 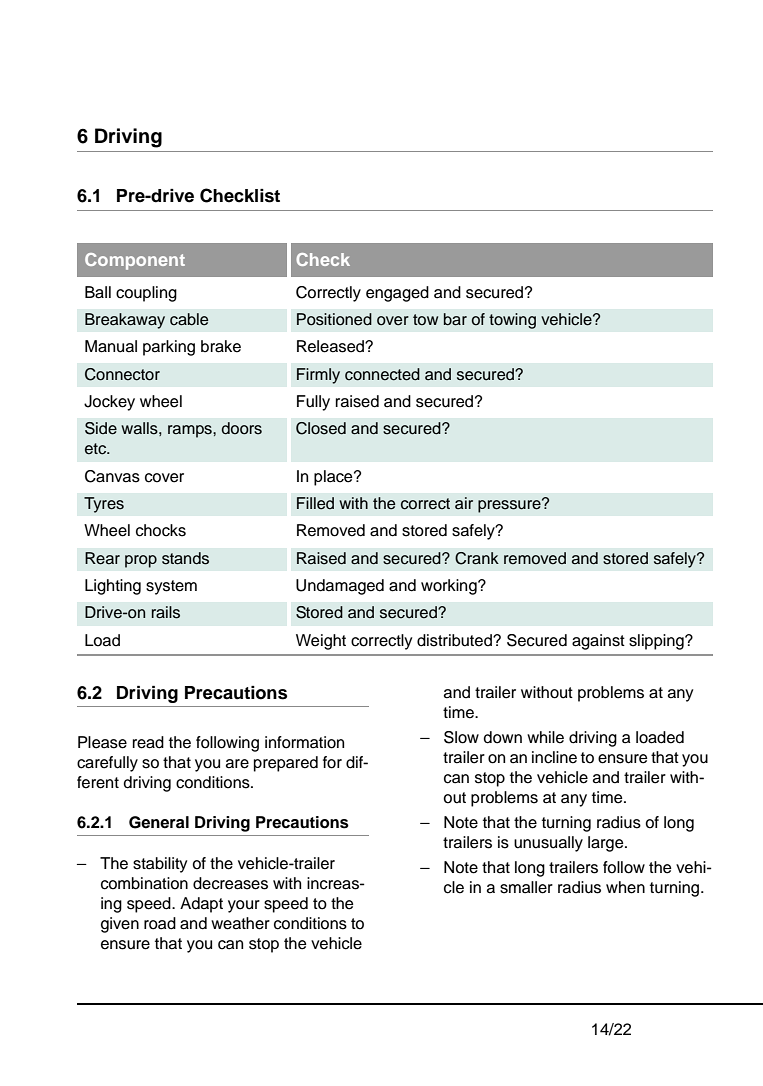 What do you see at coordinates (304, 742) in the screenshot?
I see `information` at bounding box center [304, 742].
